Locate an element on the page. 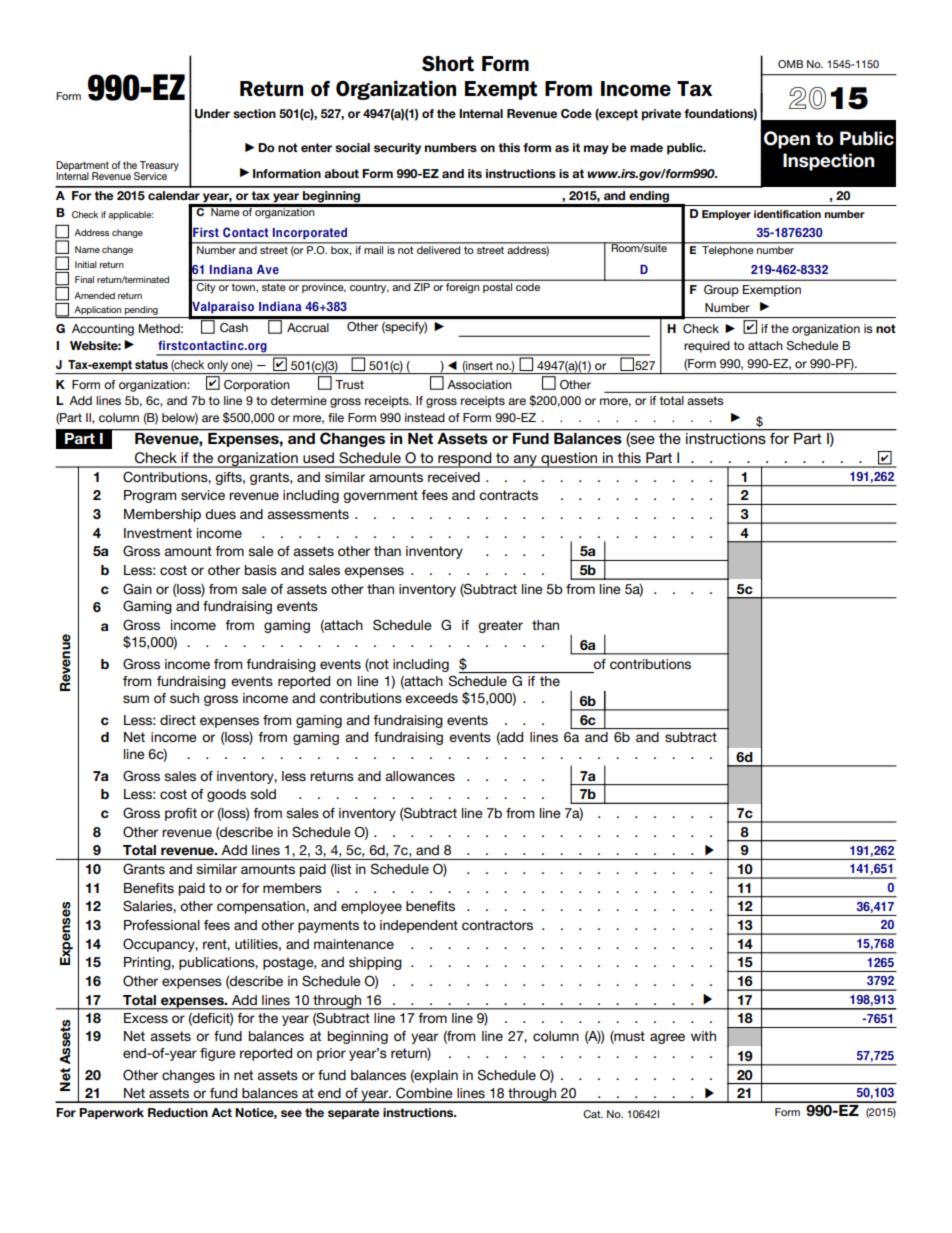 This document has width=952, height=1233. required is located at coordinates (707, 347).
